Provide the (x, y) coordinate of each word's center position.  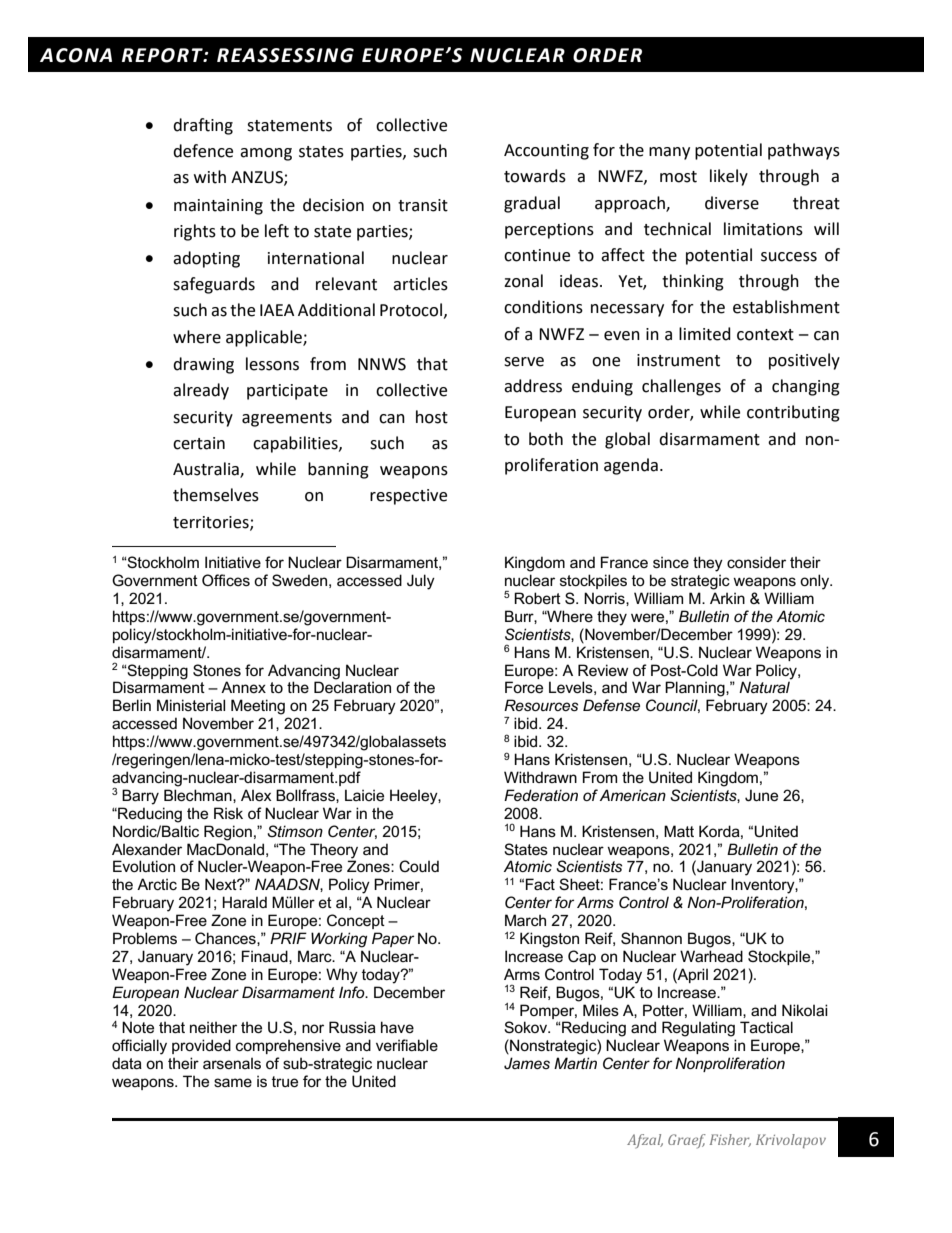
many (669, 153)
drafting (203, 126)
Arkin (727, 598)
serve (524, 362)
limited (705, 334)
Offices (226, 580)
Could (419, 866)
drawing (203, 365)
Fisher (730, 1140)
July (421, 582)
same (233, 1082)
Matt (679, 831)
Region (228, 833)
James (527, 1063)
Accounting (546, 152)
